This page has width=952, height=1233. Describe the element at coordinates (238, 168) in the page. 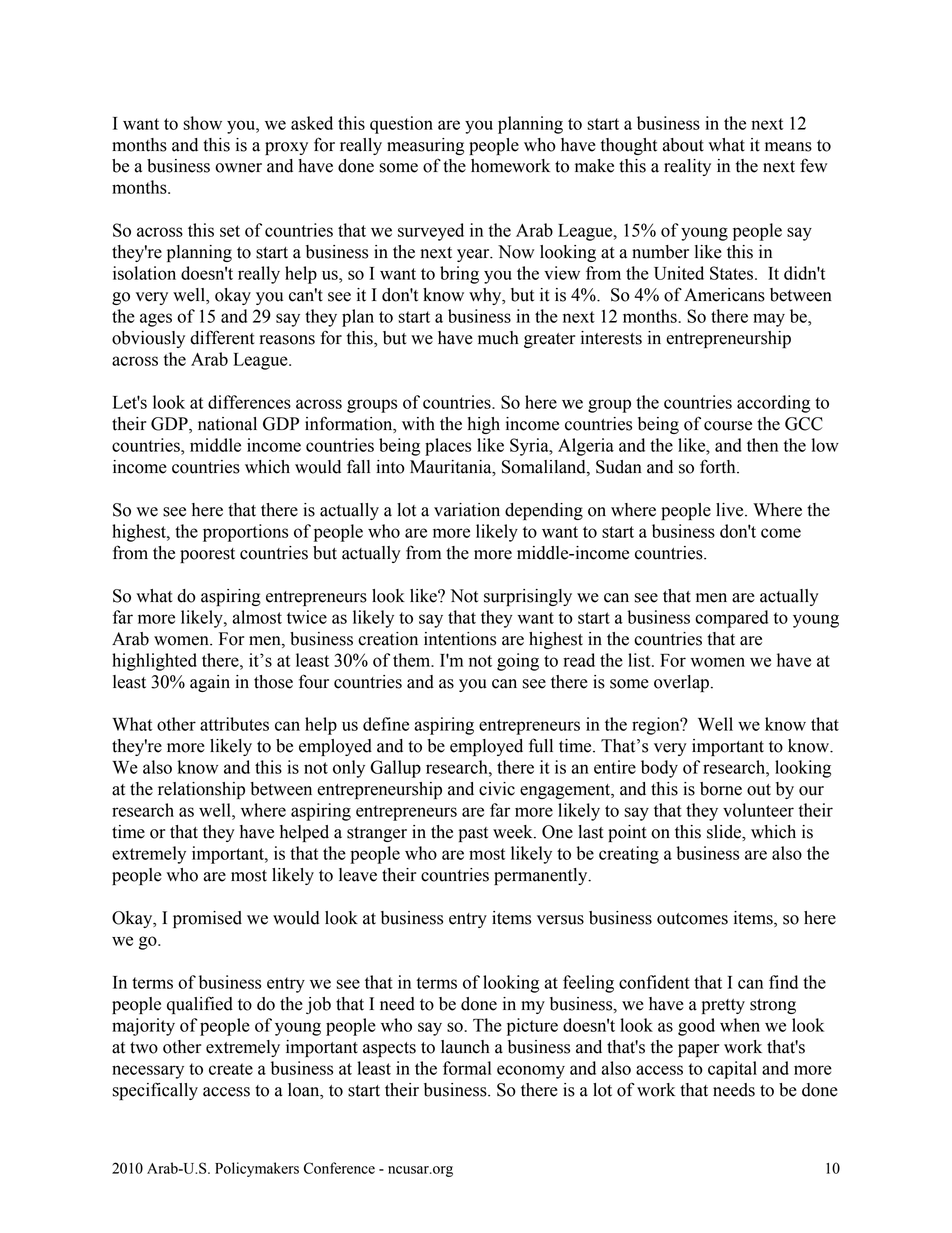

I see `owner` at that location.
